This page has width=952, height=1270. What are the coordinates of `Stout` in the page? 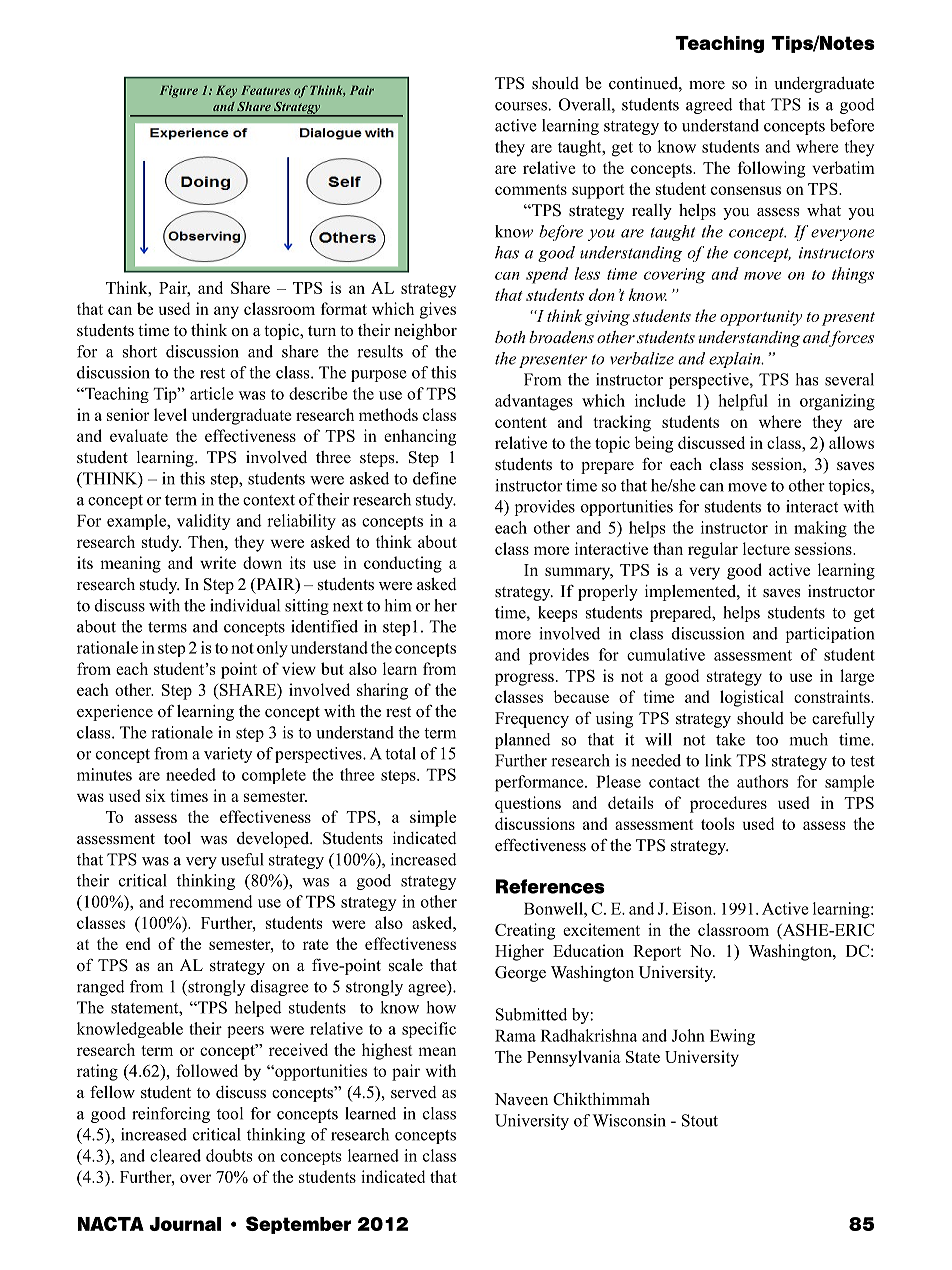 It's located at (700, 1120).
